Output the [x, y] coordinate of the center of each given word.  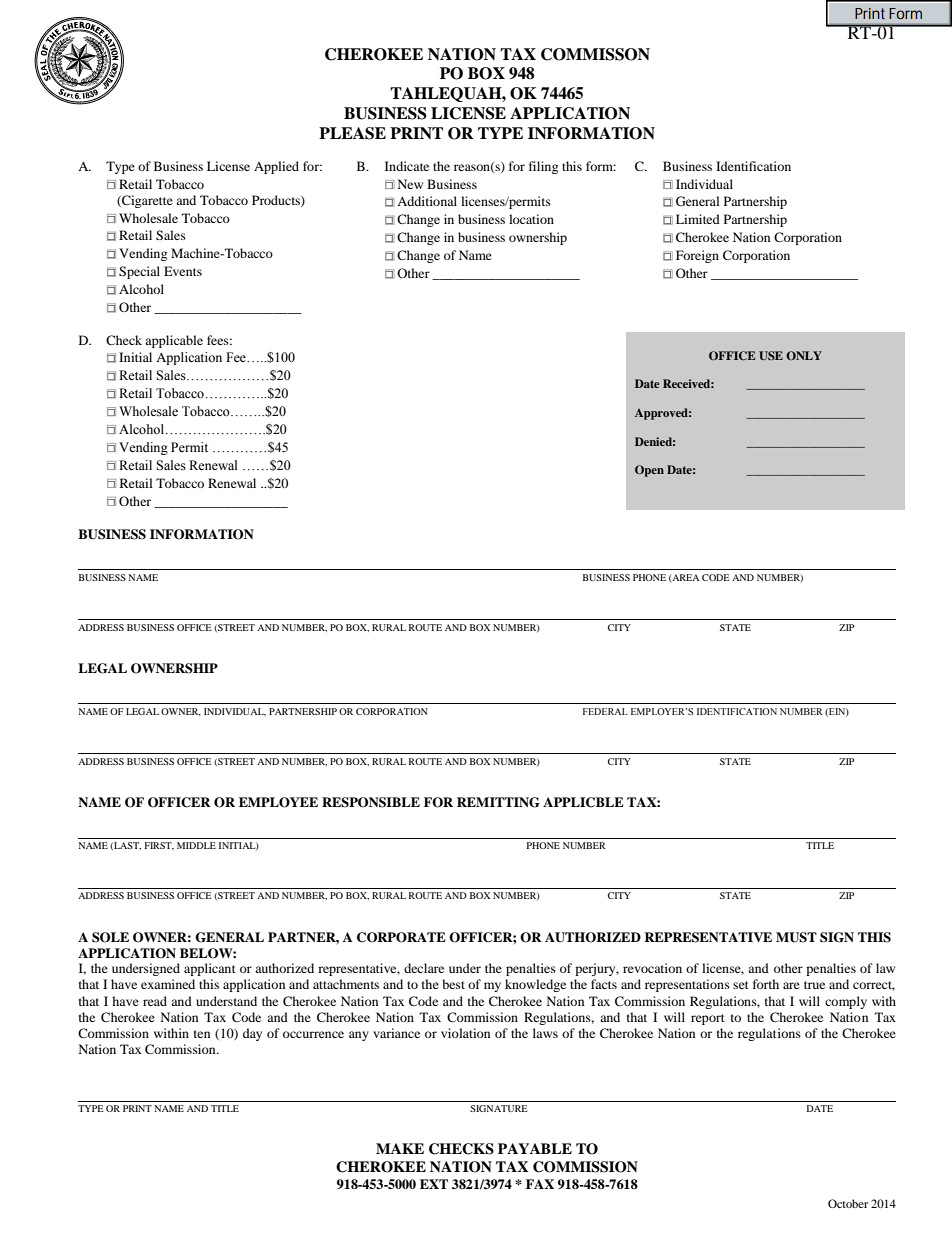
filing [543, 167]
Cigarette [146, 201]
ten [202, 1034]
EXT [434, 1184]
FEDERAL [605, 711]
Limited [698, 219]
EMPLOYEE [278, 802]
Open [649, 471]
